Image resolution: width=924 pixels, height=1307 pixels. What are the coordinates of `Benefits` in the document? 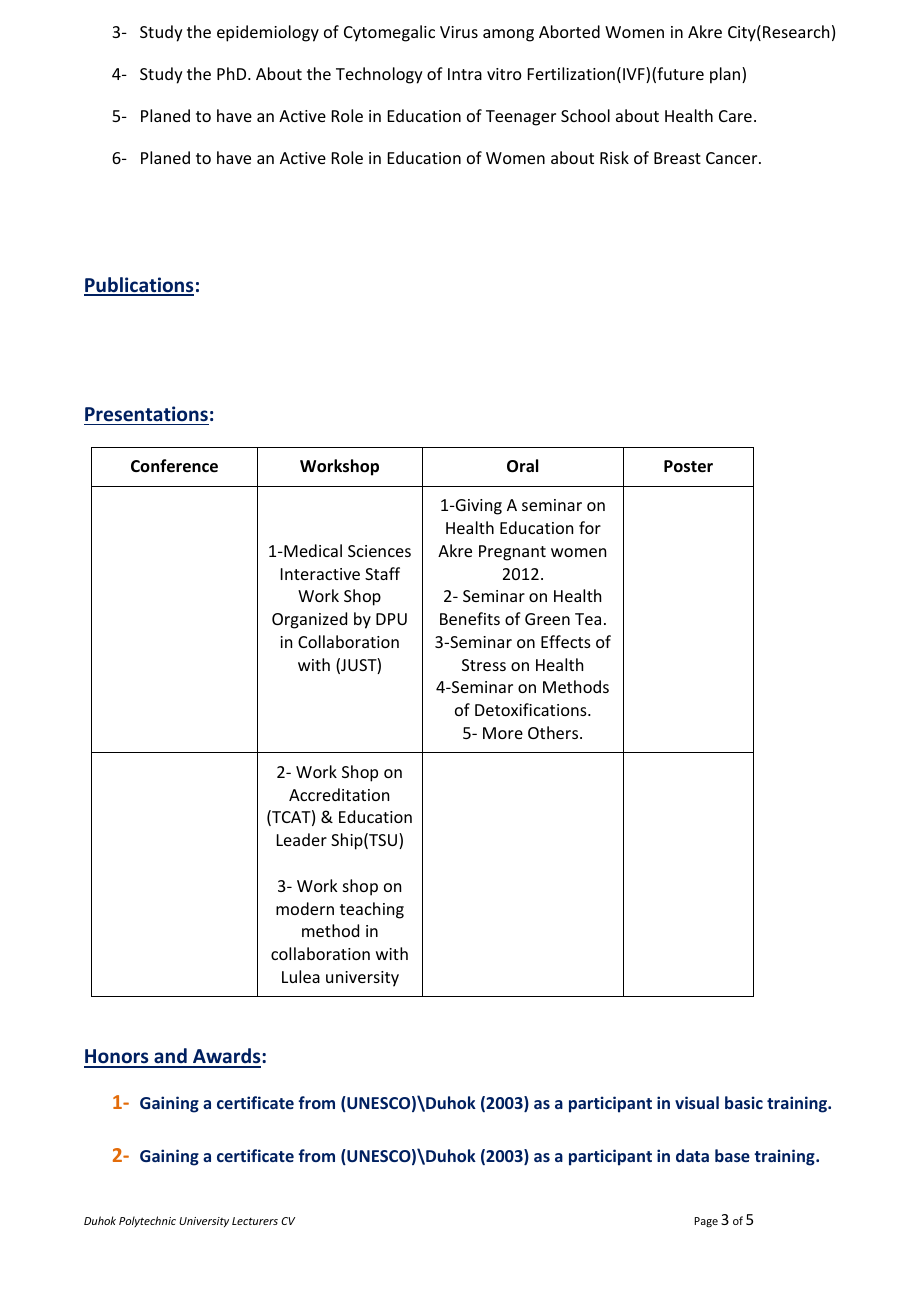 It's located at (470, 618).
